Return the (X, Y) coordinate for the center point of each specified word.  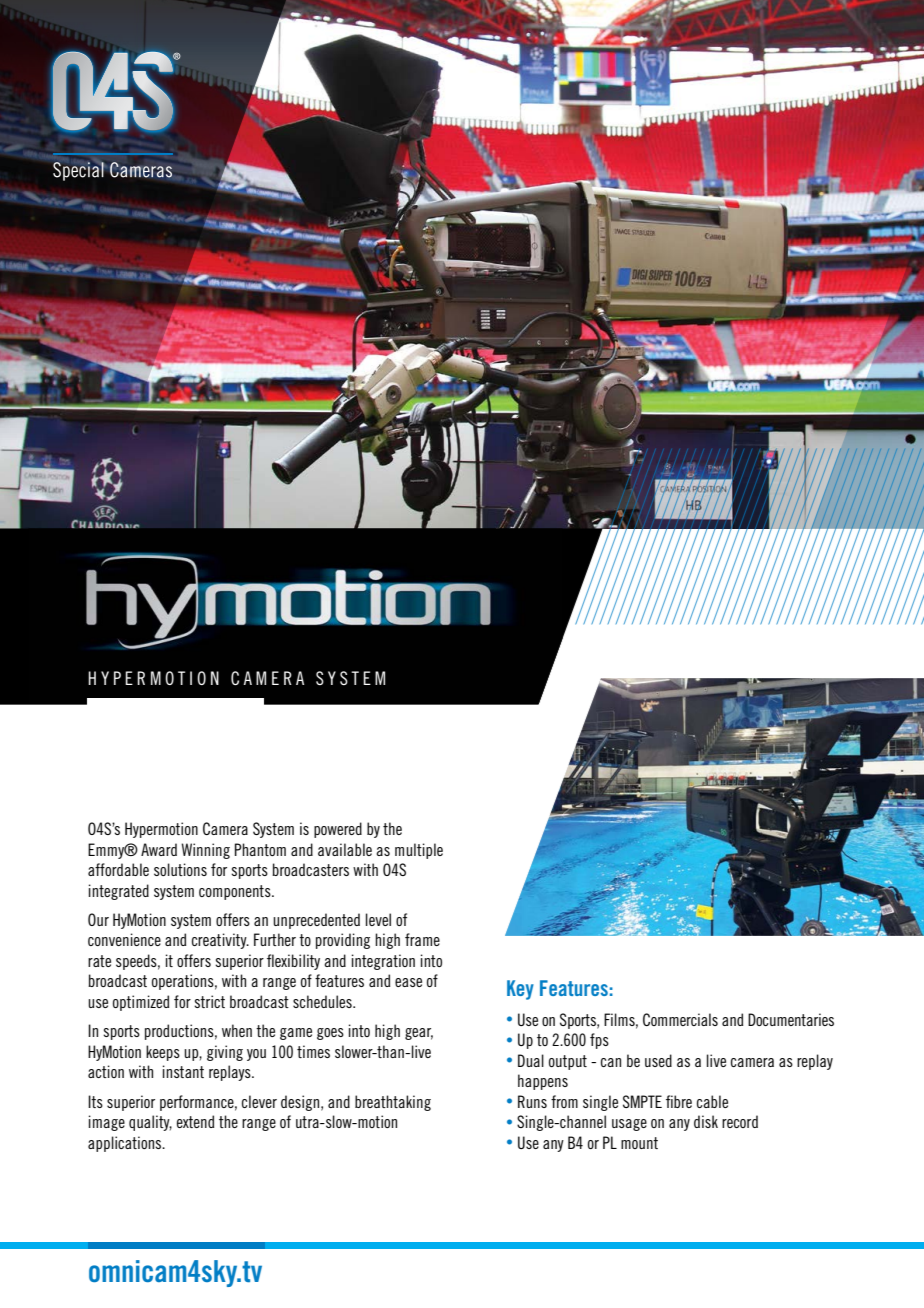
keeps (163, 1053)
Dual (531, 1060)
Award (159, 849)
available (345, 849)
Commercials (680, 1019)
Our (98, 919)
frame (422, 939)
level (378, 919)
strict (209, 1001)
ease (408, 982)
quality (150, 1123)
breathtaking (393, 1103)
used (658, 1060)
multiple (419, 851)
